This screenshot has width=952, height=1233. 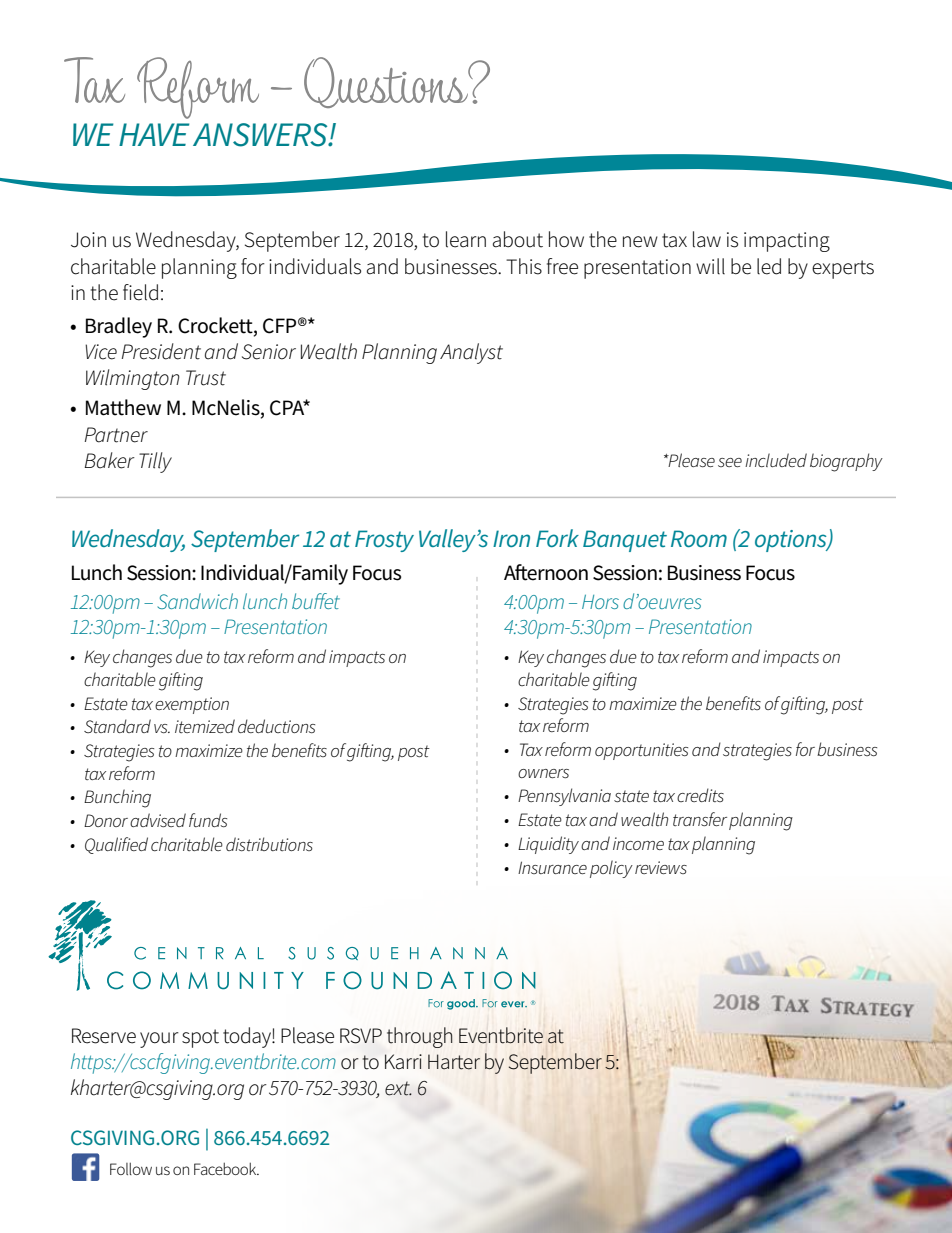 What do you see at coordinates (155, 462) in the screenshot?
I see `Tilly` at bounding box center [155, 462].
